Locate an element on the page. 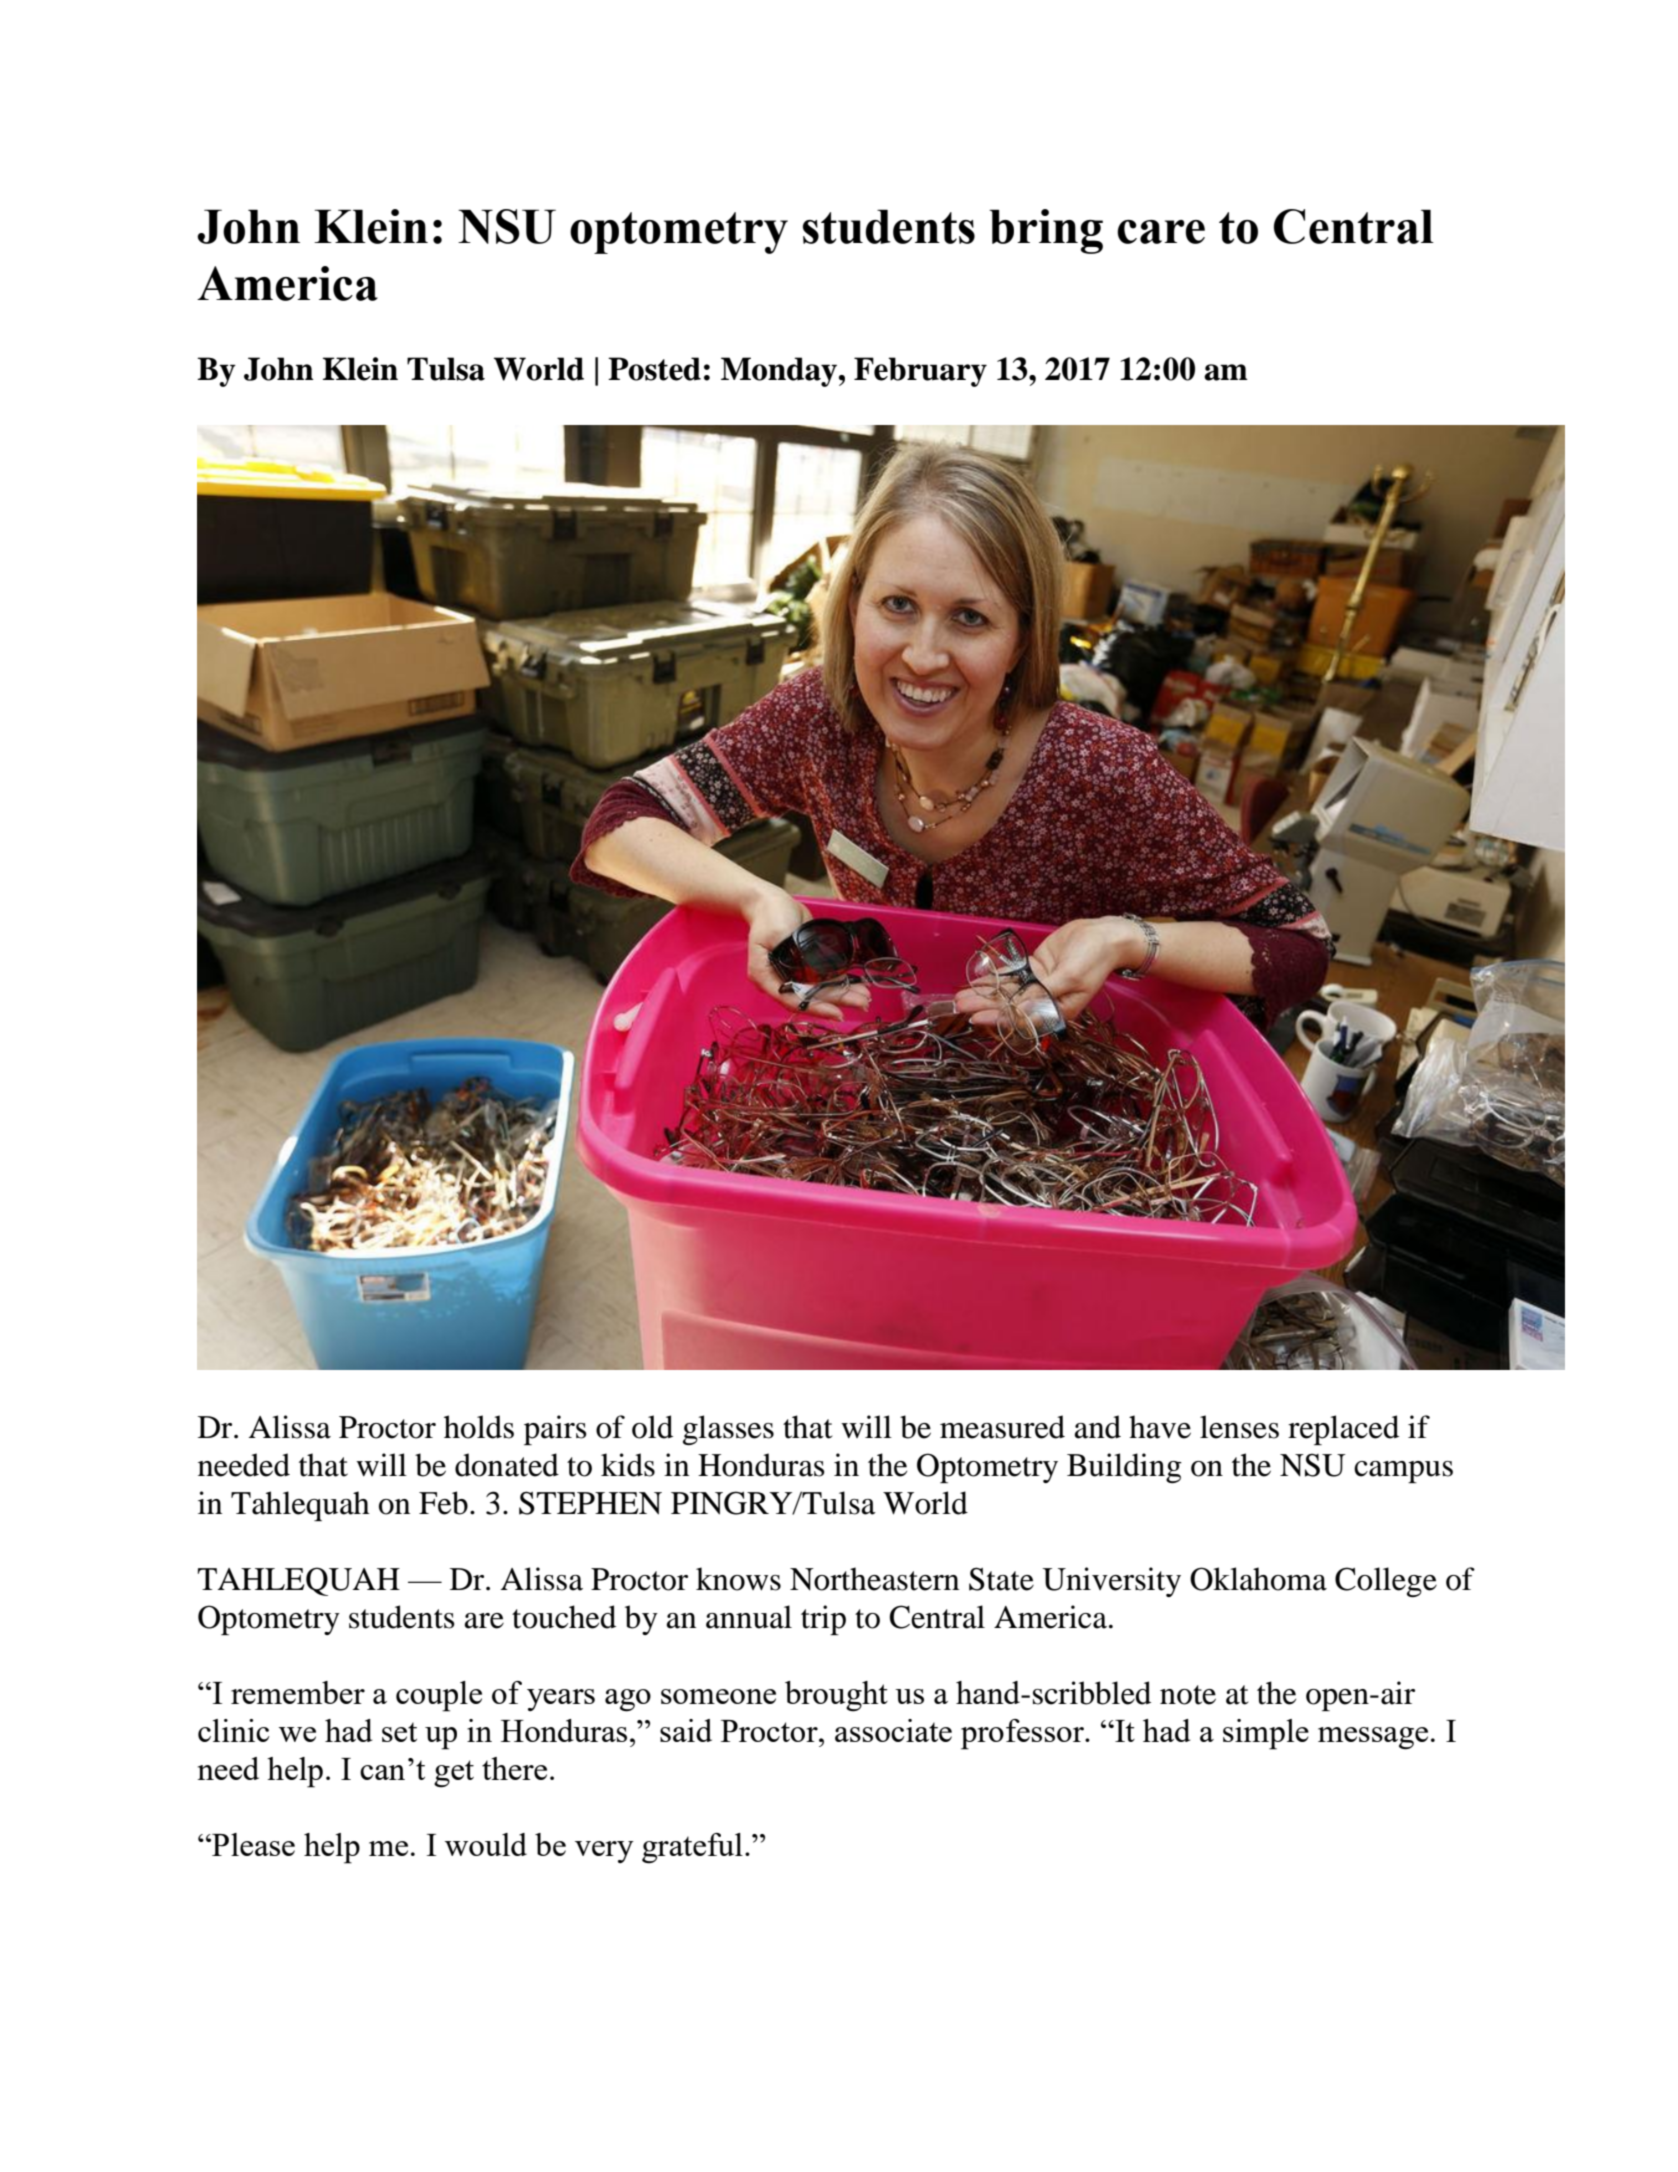  holds is located at coordinates (479, 1427).
